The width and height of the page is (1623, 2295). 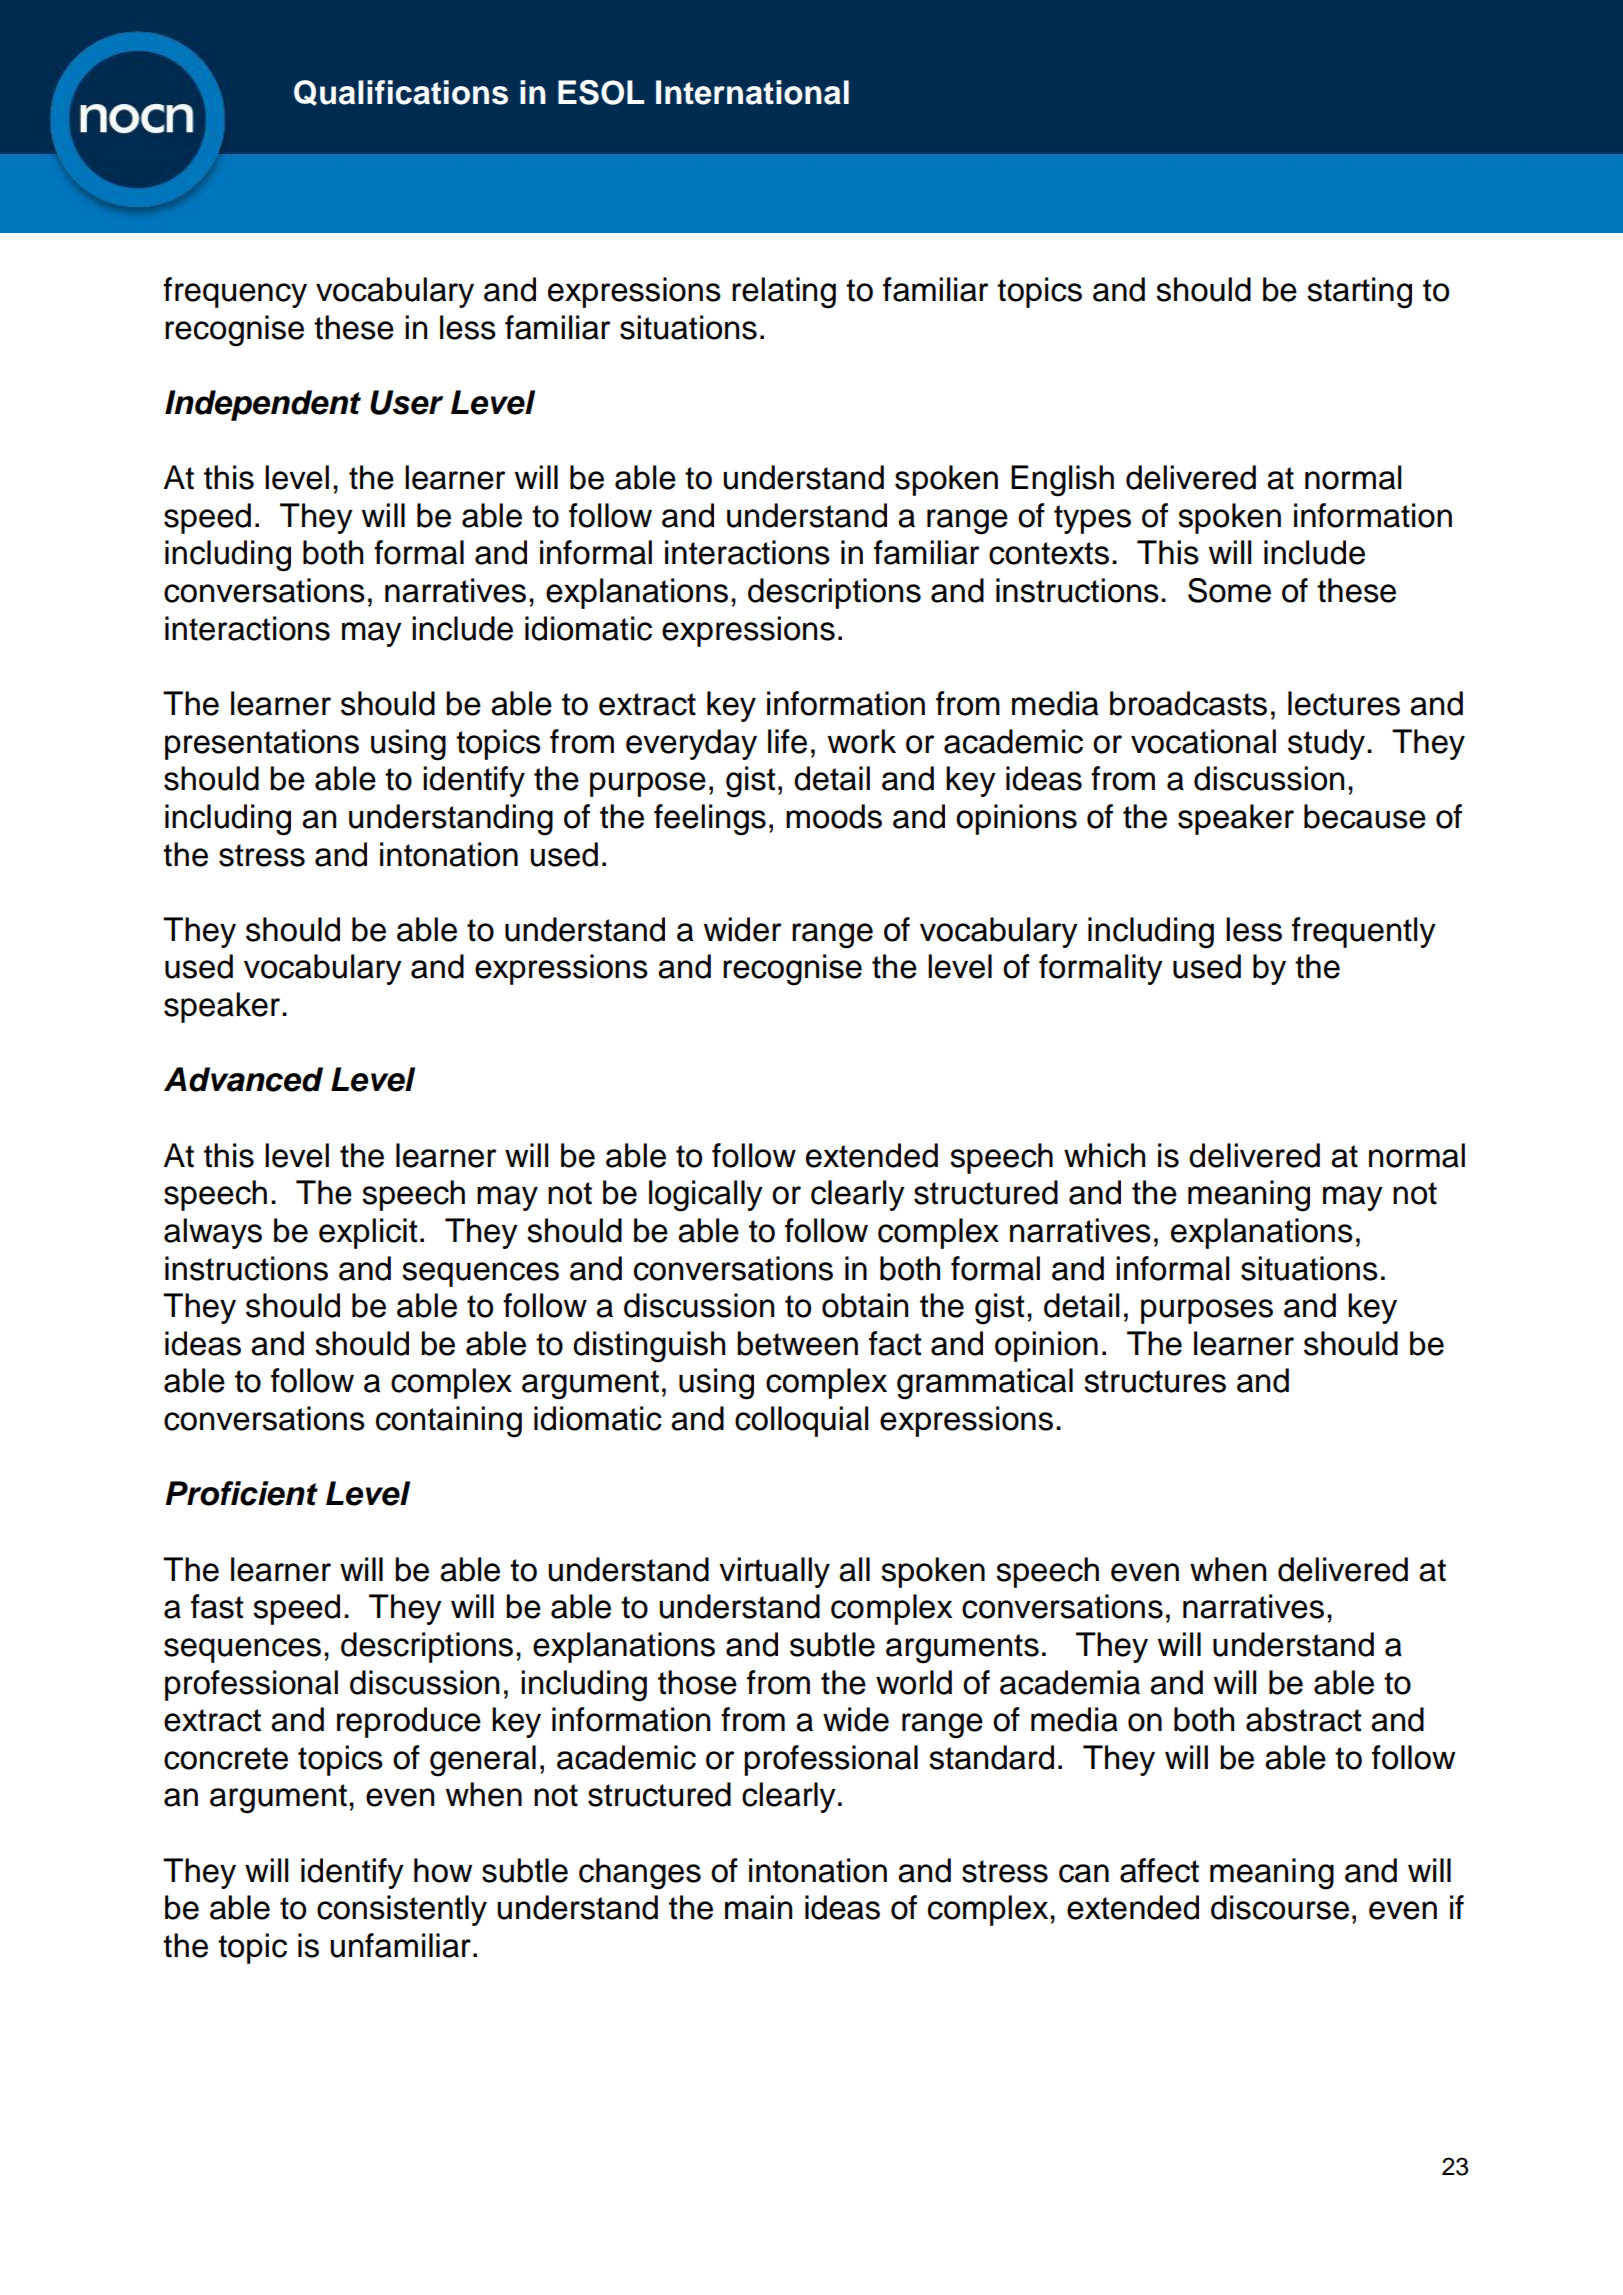 What do you see at coordinates (1359, 293) in the page?
I see `starting` at bounding box center [1359, 293].
